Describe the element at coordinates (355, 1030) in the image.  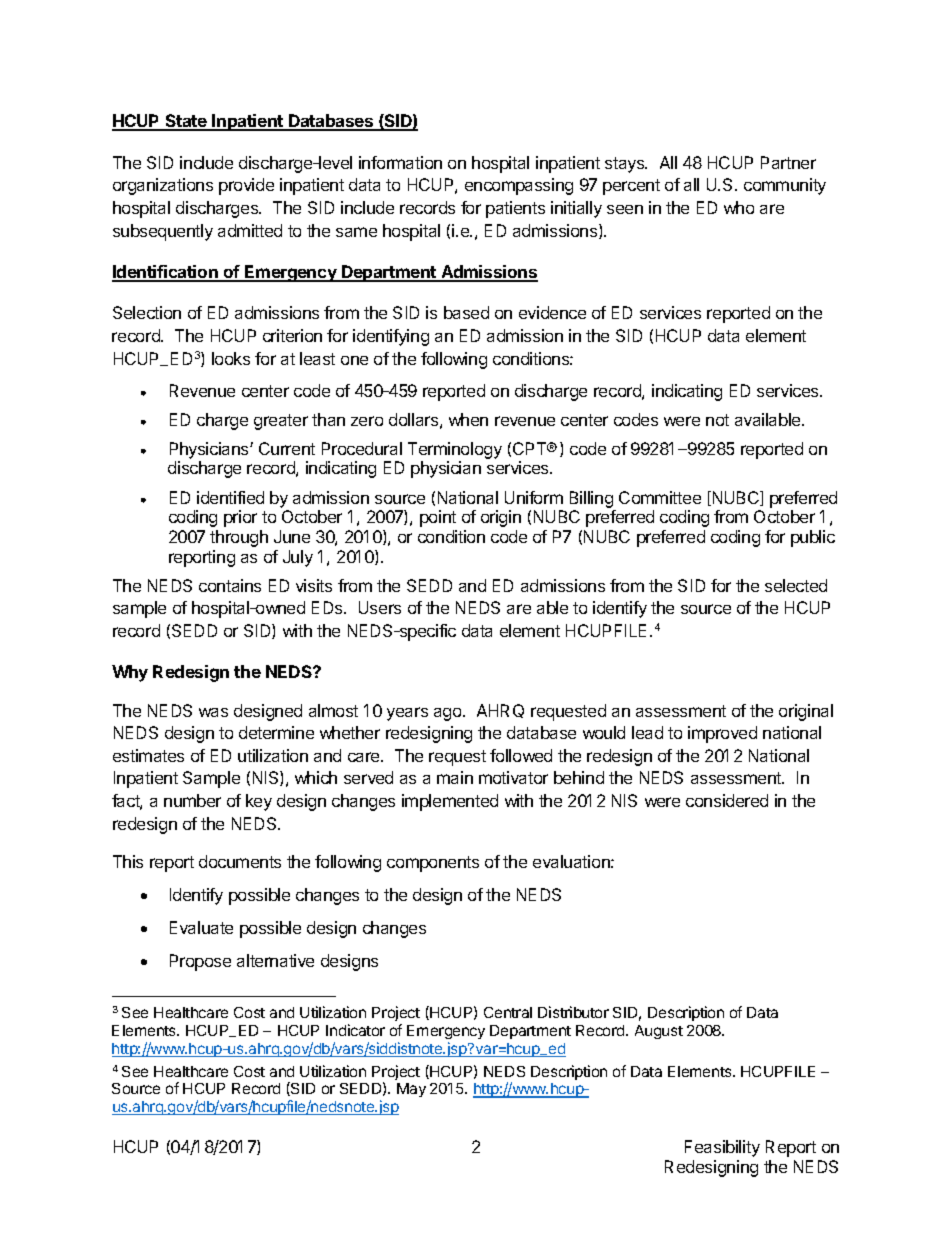
I see `Indicator` at that location.
